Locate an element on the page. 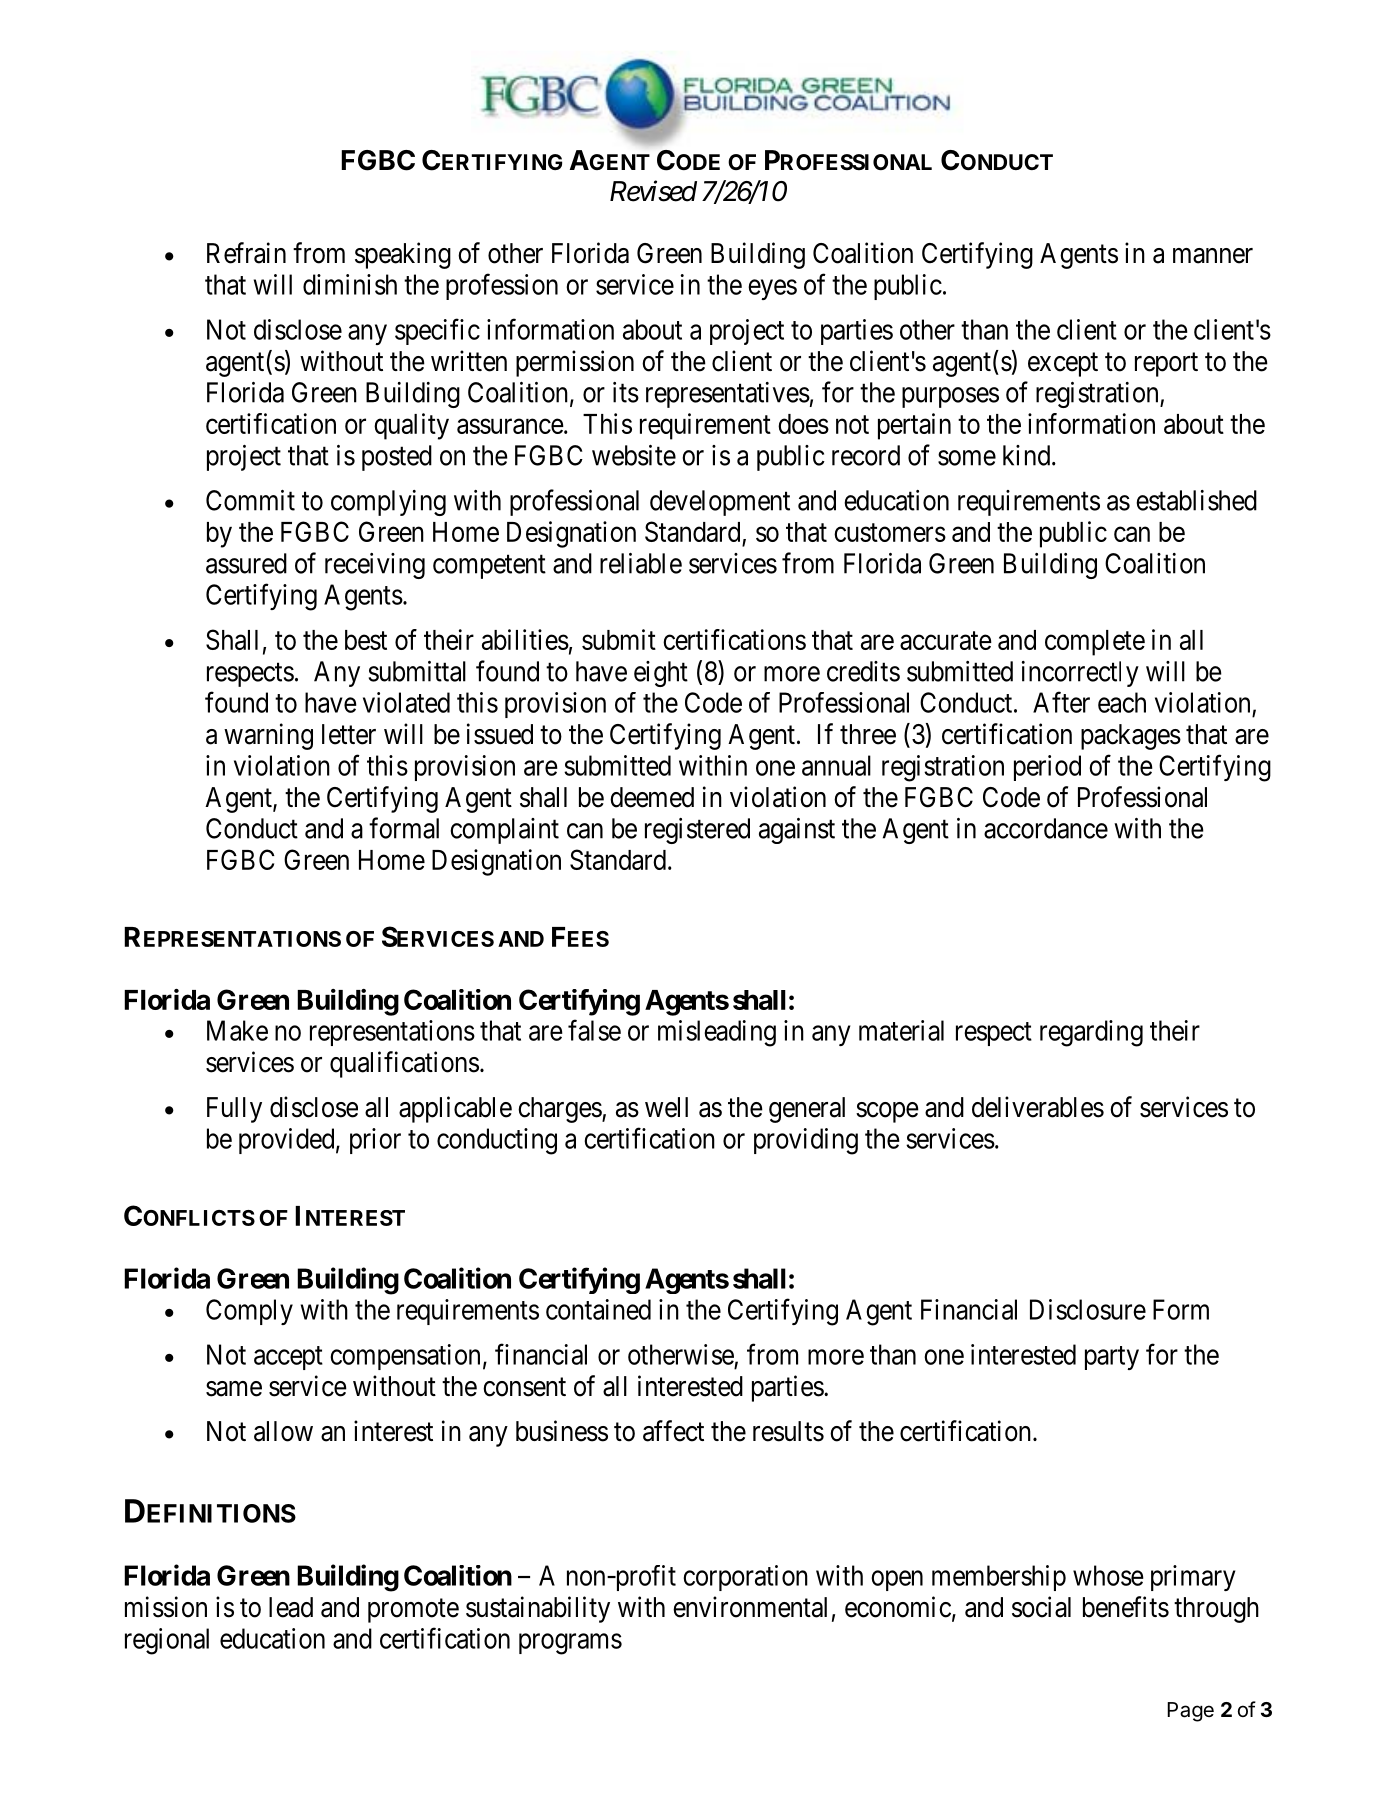  eight is located at coordinates (661, 674).
